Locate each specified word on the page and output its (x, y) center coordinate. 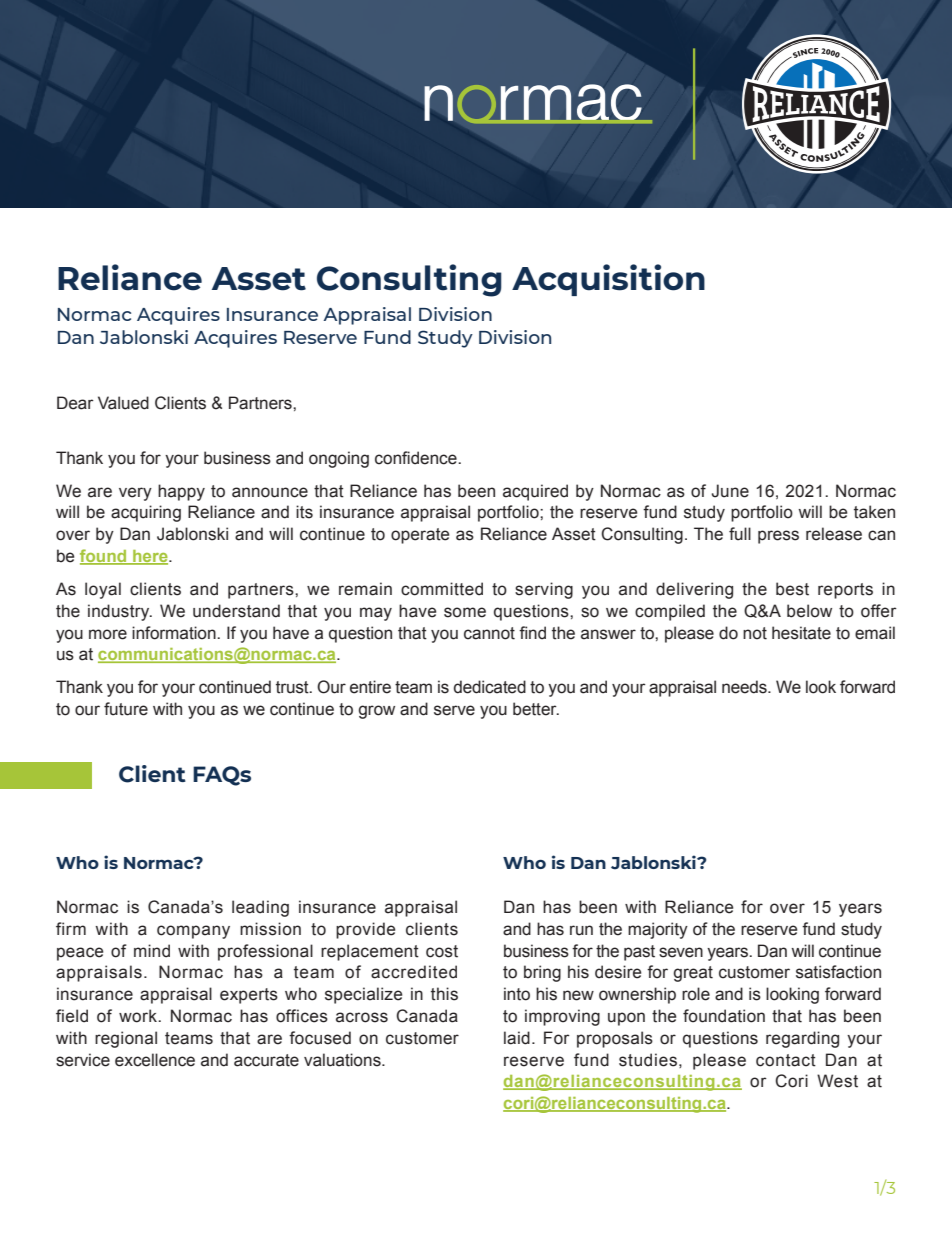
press (778, 537)
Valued (123, 403)
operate (420, 536)
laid (517, 1038)
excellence (155, 1060)
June (730, 491)
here (150, 557)
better (536, 709)
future (126, 709)
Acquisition (608, 280)
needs (745, 687)
